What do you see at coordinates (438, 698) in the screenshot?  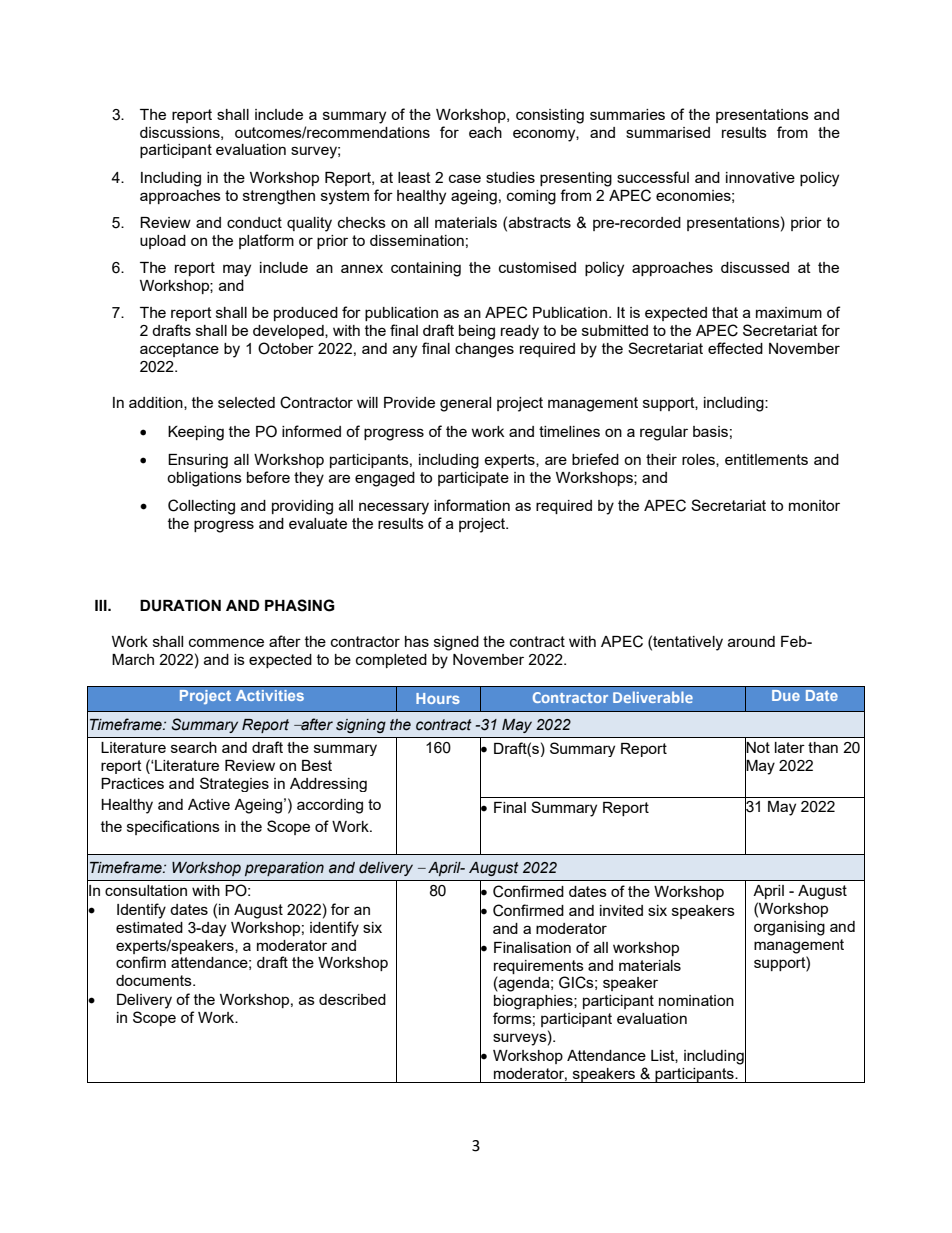 I see `Hours` at bounding box center [438, 698].
